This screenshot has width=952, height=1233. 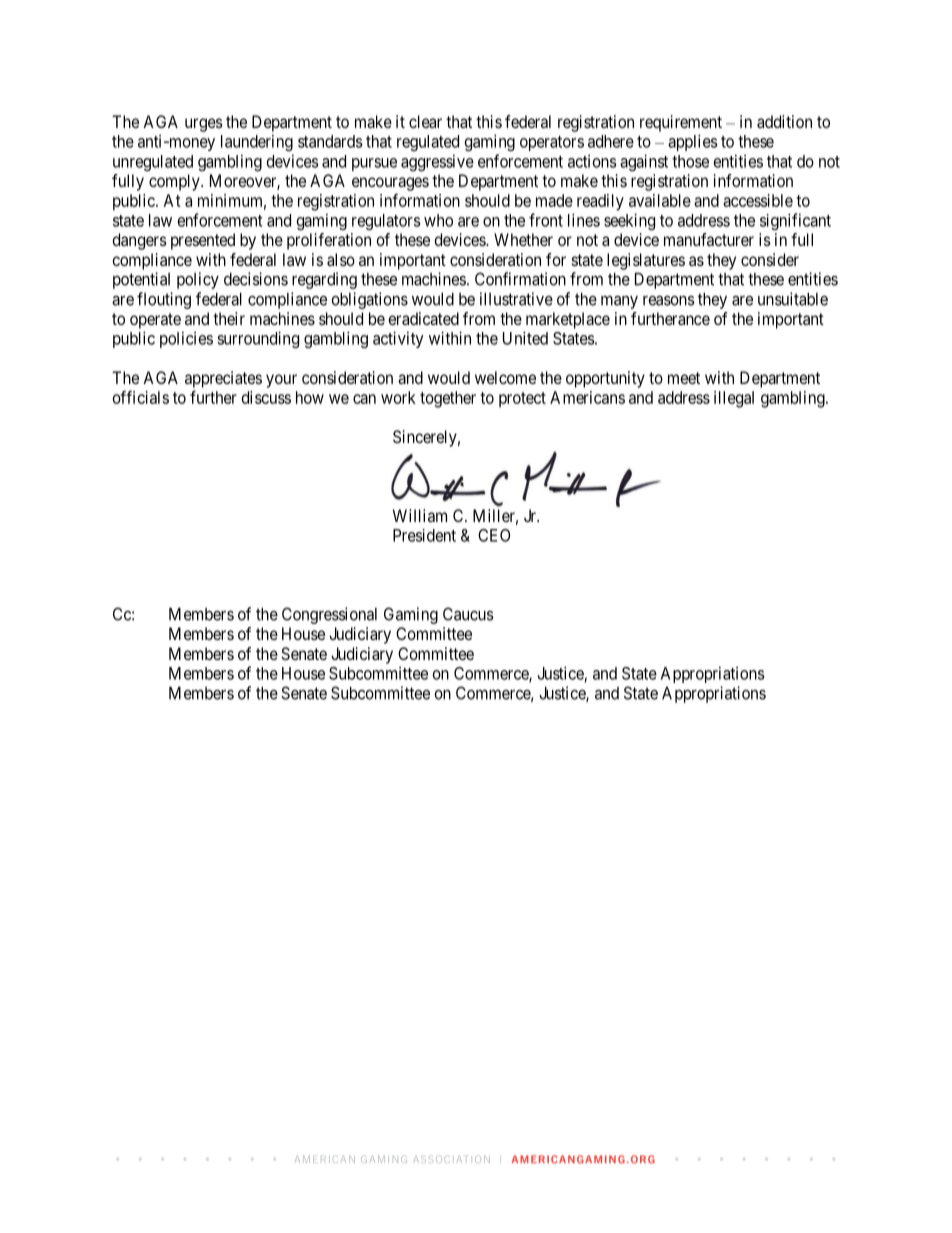 I want to click on clear, so click(x=425, y=121).
